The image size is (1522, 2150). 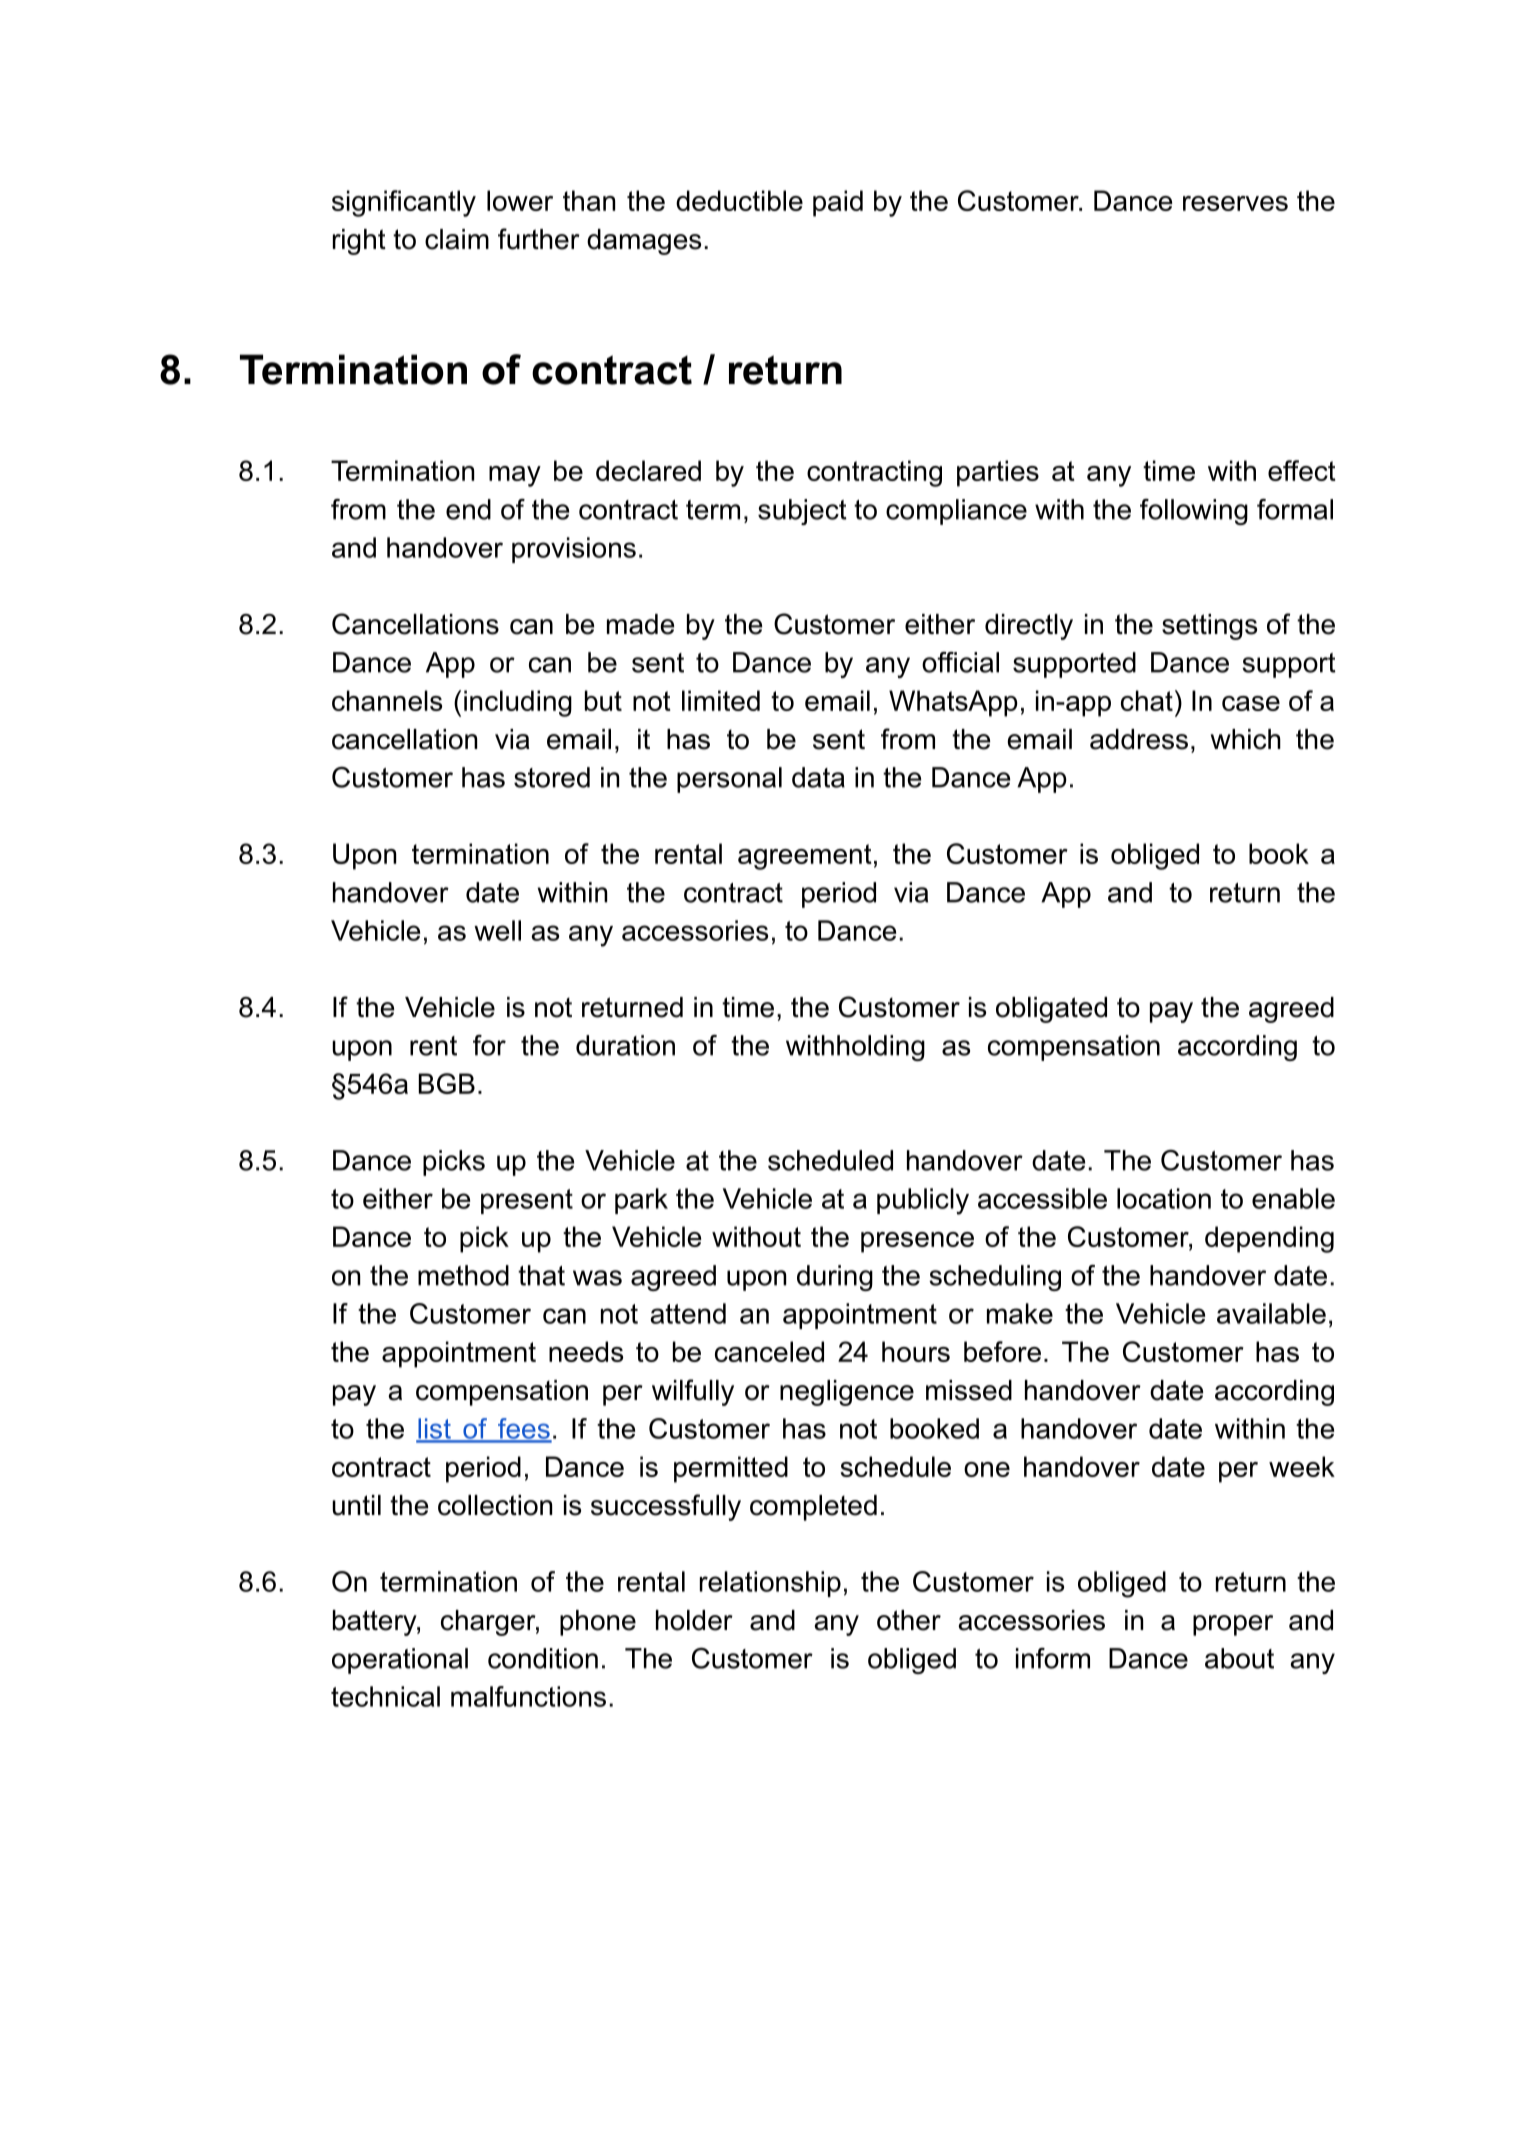 I want to click on other, so click(x=909, y=1620).
